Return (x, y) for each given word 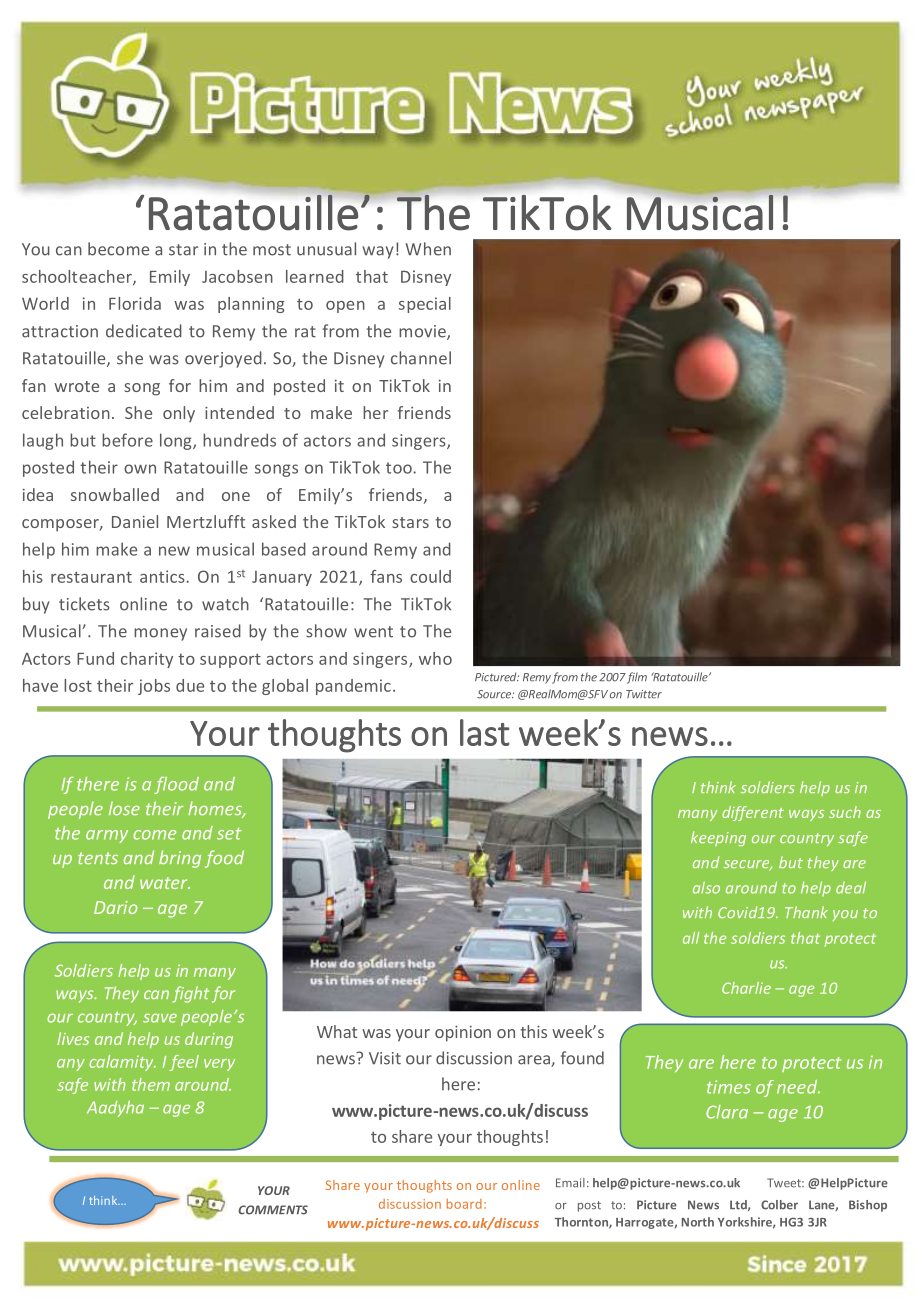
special (425, 305)
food (224, 859)
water (165, 883)
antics (163, 576)
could (430, 576)
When (428, 249)
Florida (135, 303)
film (637, 678)
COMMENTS (273, 1210)
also (706, 887)
